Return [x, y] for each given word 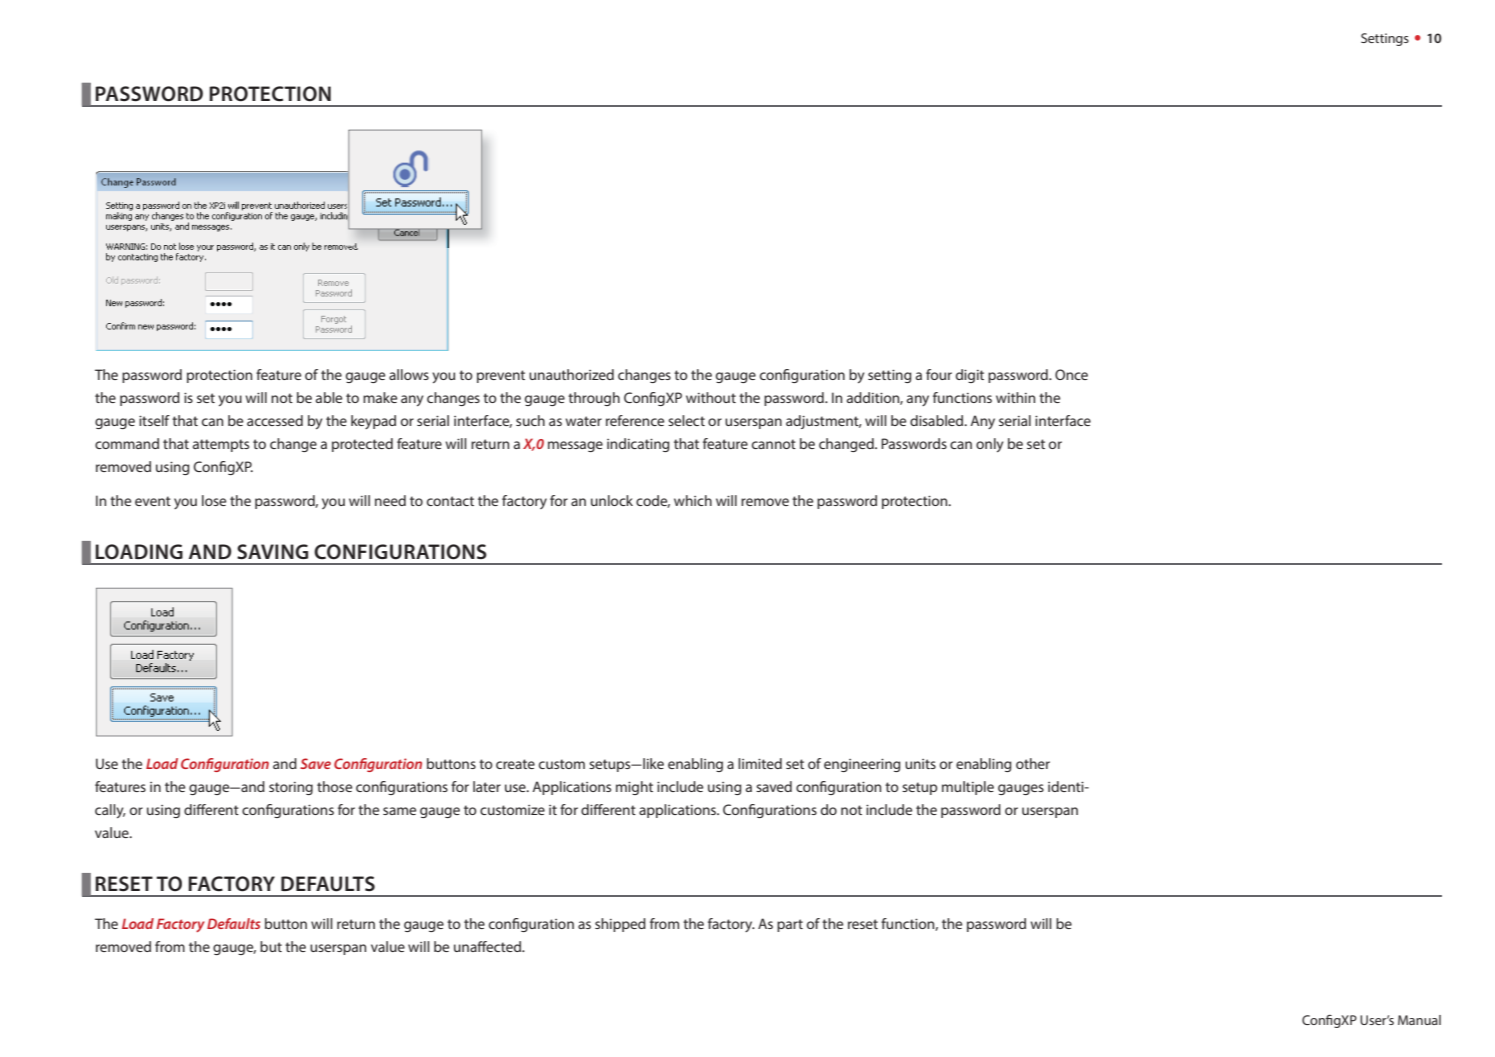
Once [1071, 374]
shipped [620, 925]
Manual [1419, 1020]
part [790, 925]
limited [760, 763]
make [380, 397]
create [515, 764]
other [1033, 763]
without [711, 397]
